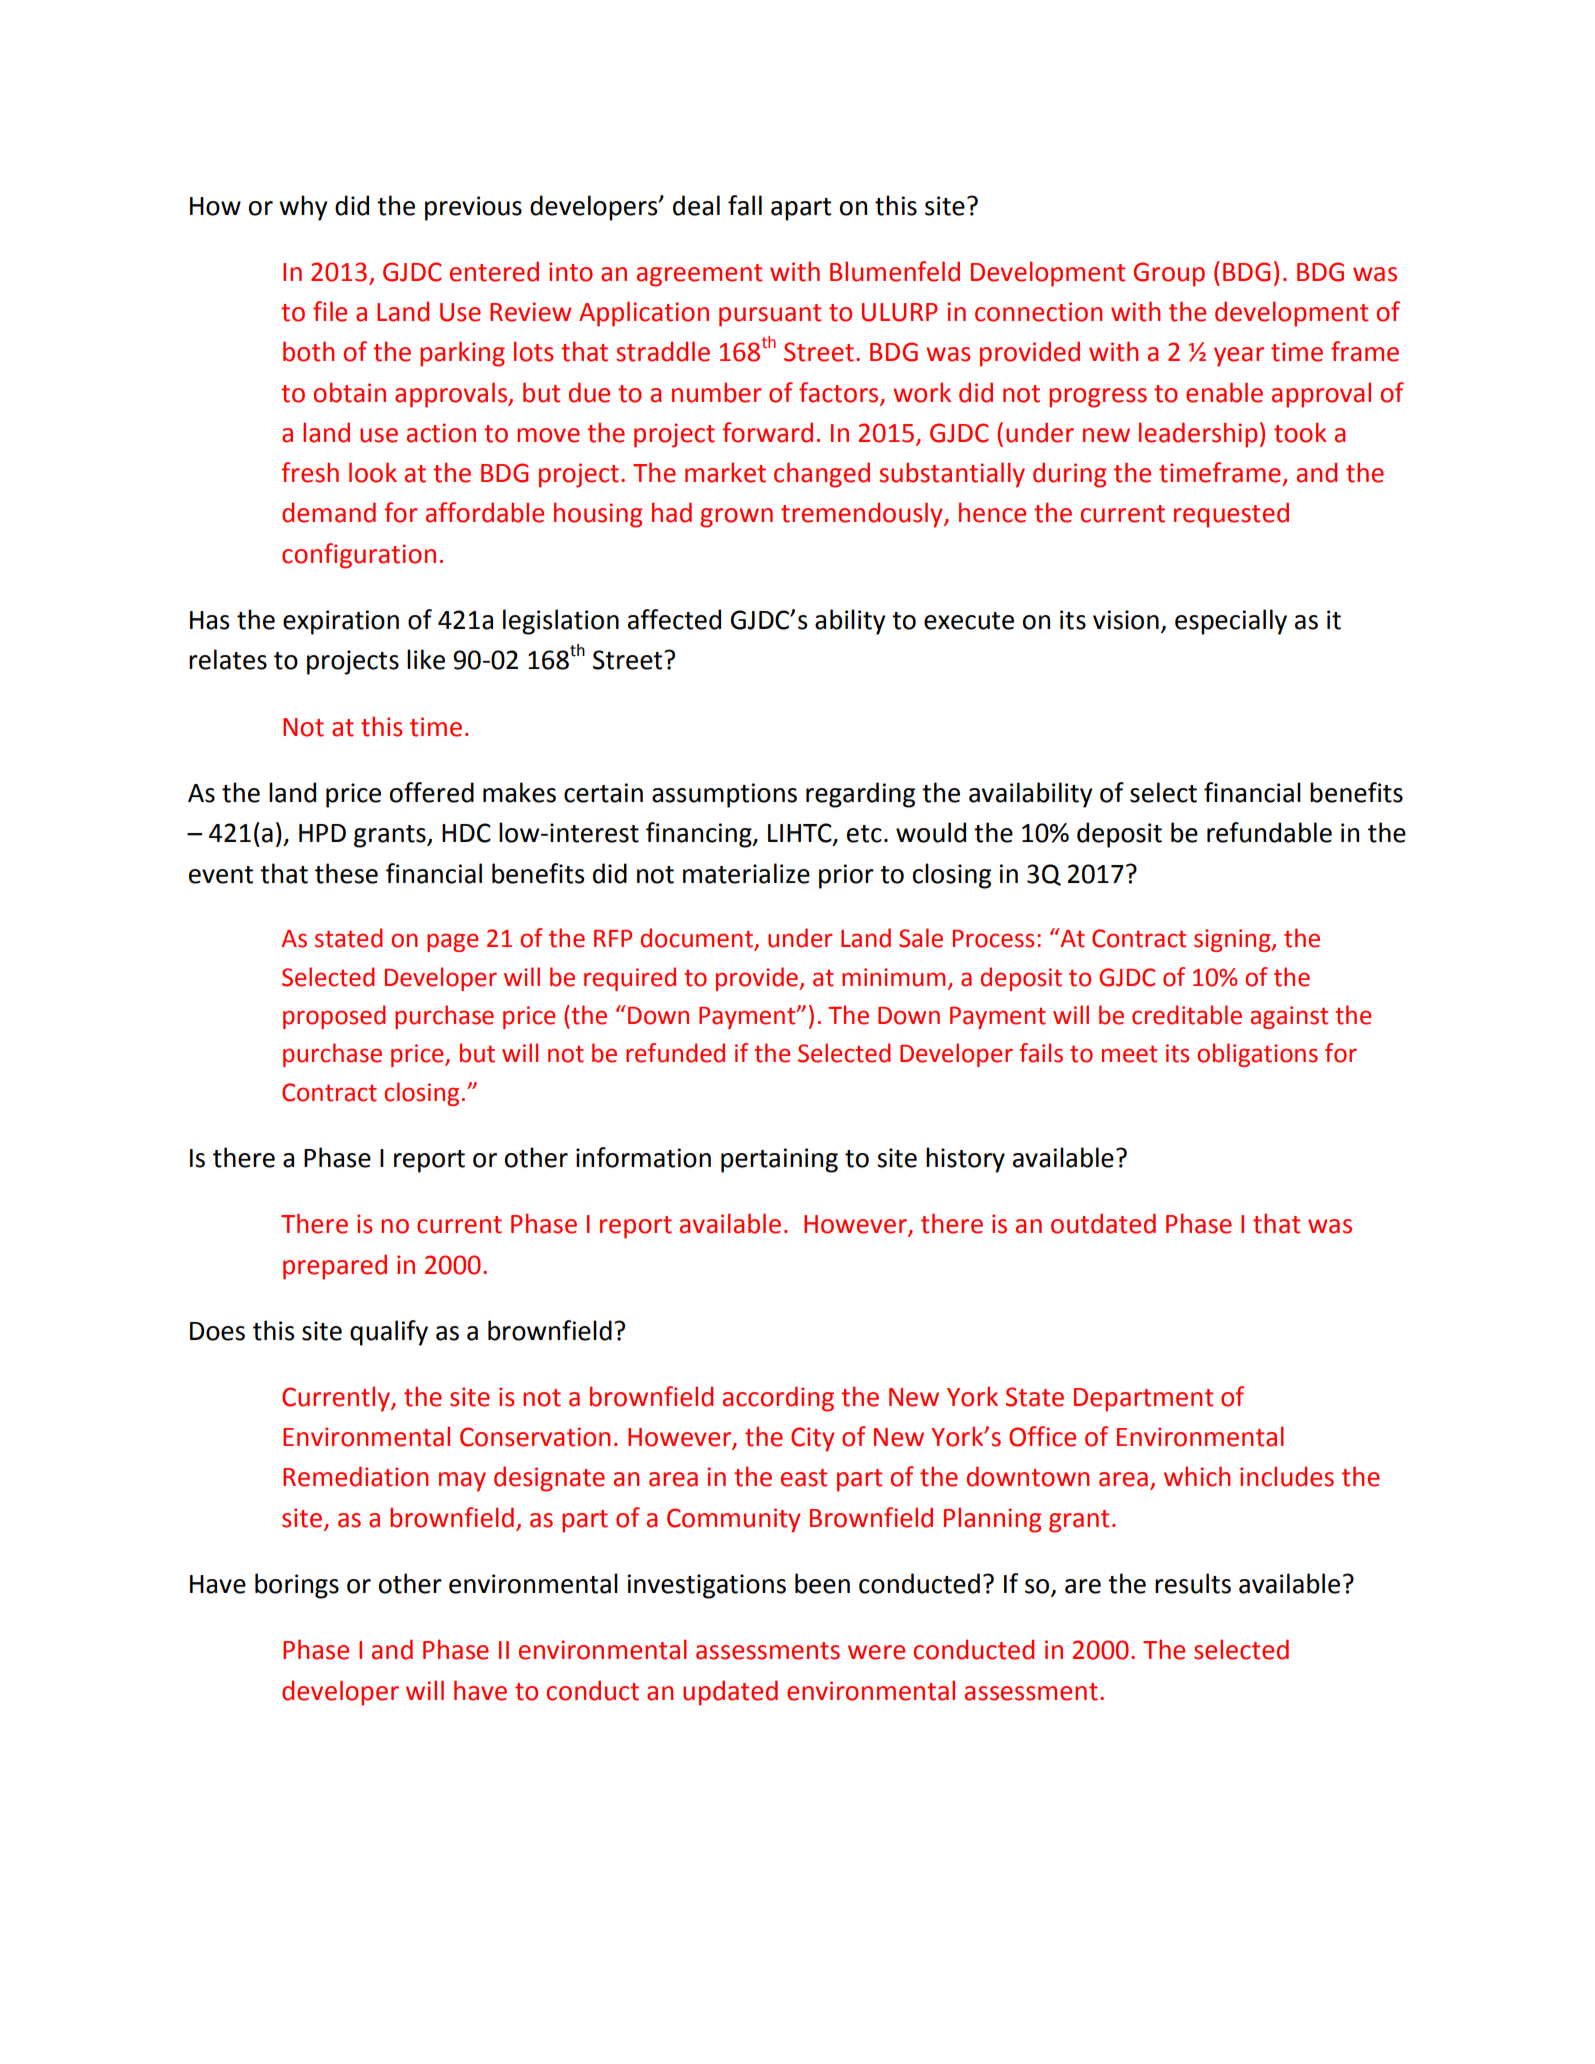  I want to click on Group, so click(1169, 274).
